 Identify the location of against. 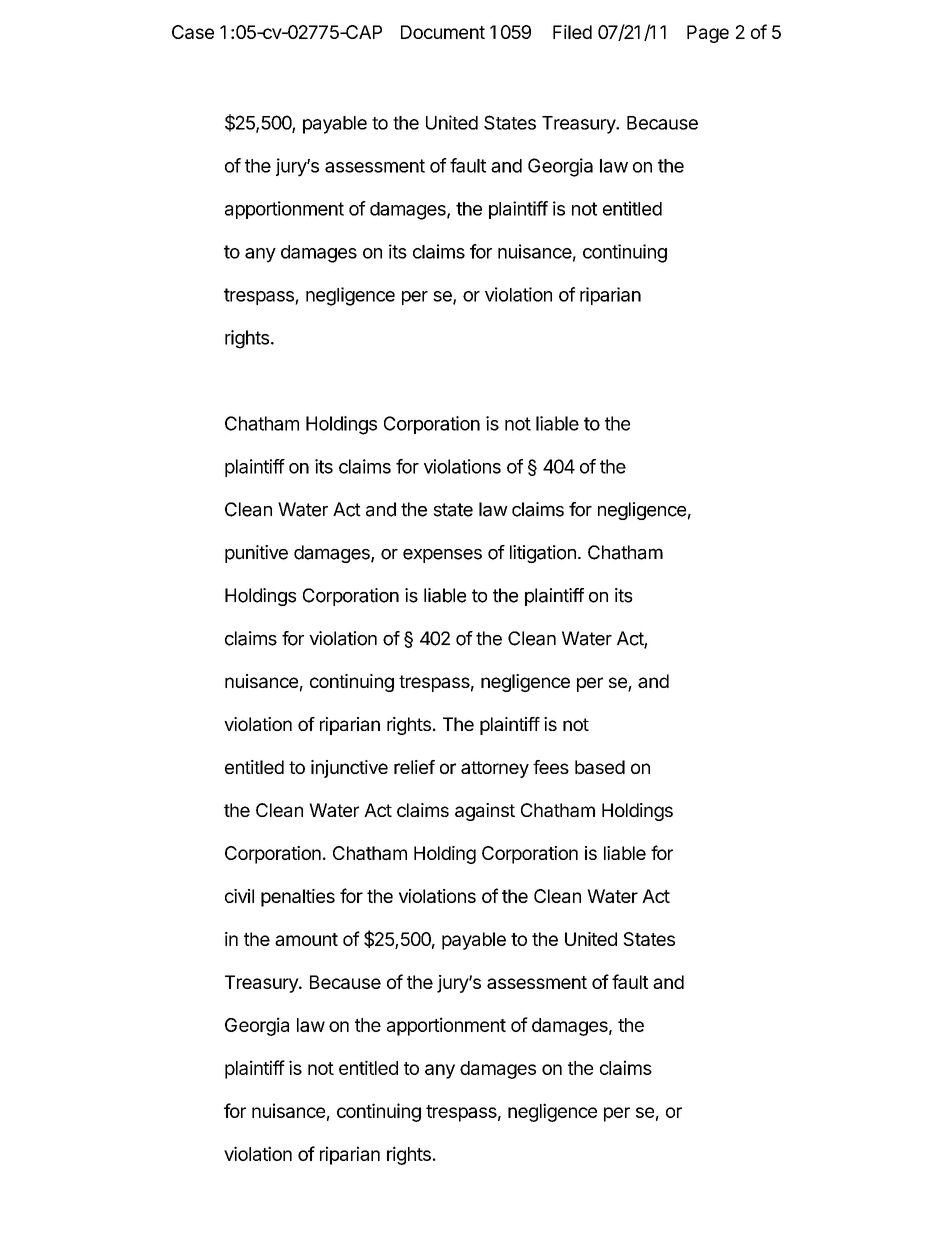
(485, 812).
